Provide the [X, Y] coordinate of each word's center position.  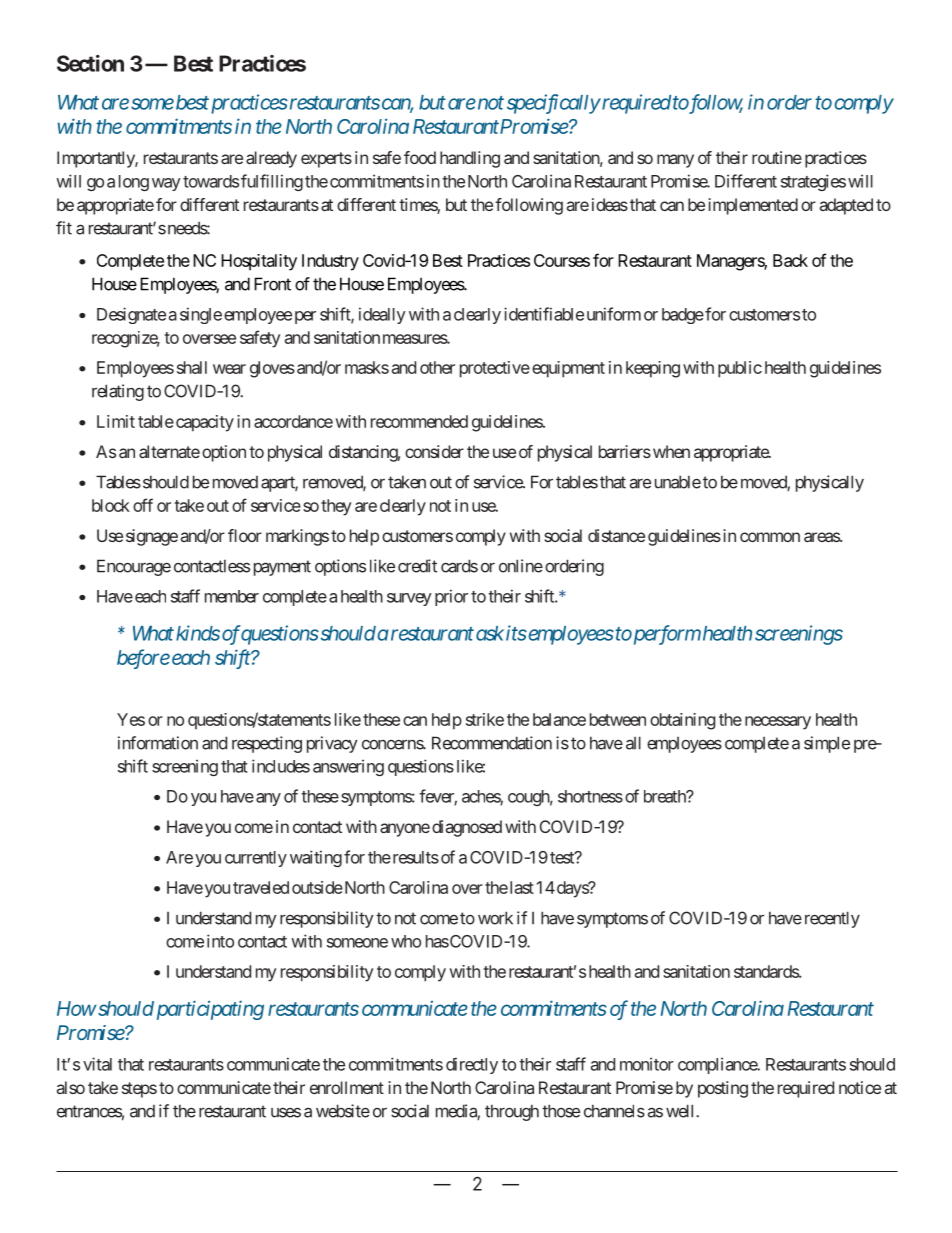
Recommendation [492, 743]
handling [470, 159]
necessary [778, 723]
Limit [116, 421]
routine [777, 157]
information [158, 743]
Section [90, 63]
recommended [419, 421]
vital [97, 1064]
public [740, 369]
